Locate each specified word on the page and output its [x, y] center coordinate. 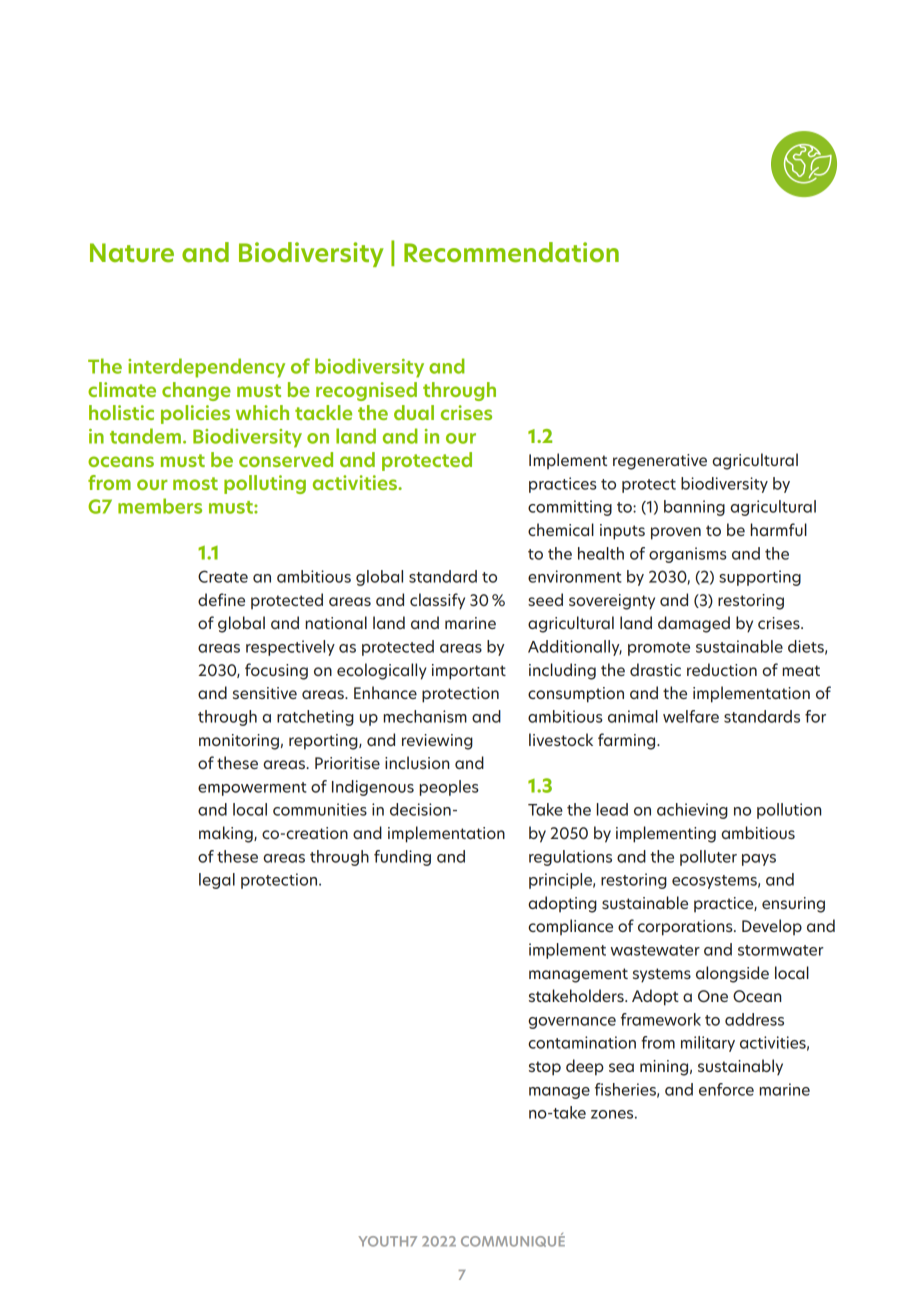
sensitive [265, 693]
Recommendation [511, 252]
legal [217, 881]
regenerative [660, 462]
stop [545, 1068]
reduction [722, 669]
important [469, 672]
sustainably [740, 1067]
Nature [132, 252]
